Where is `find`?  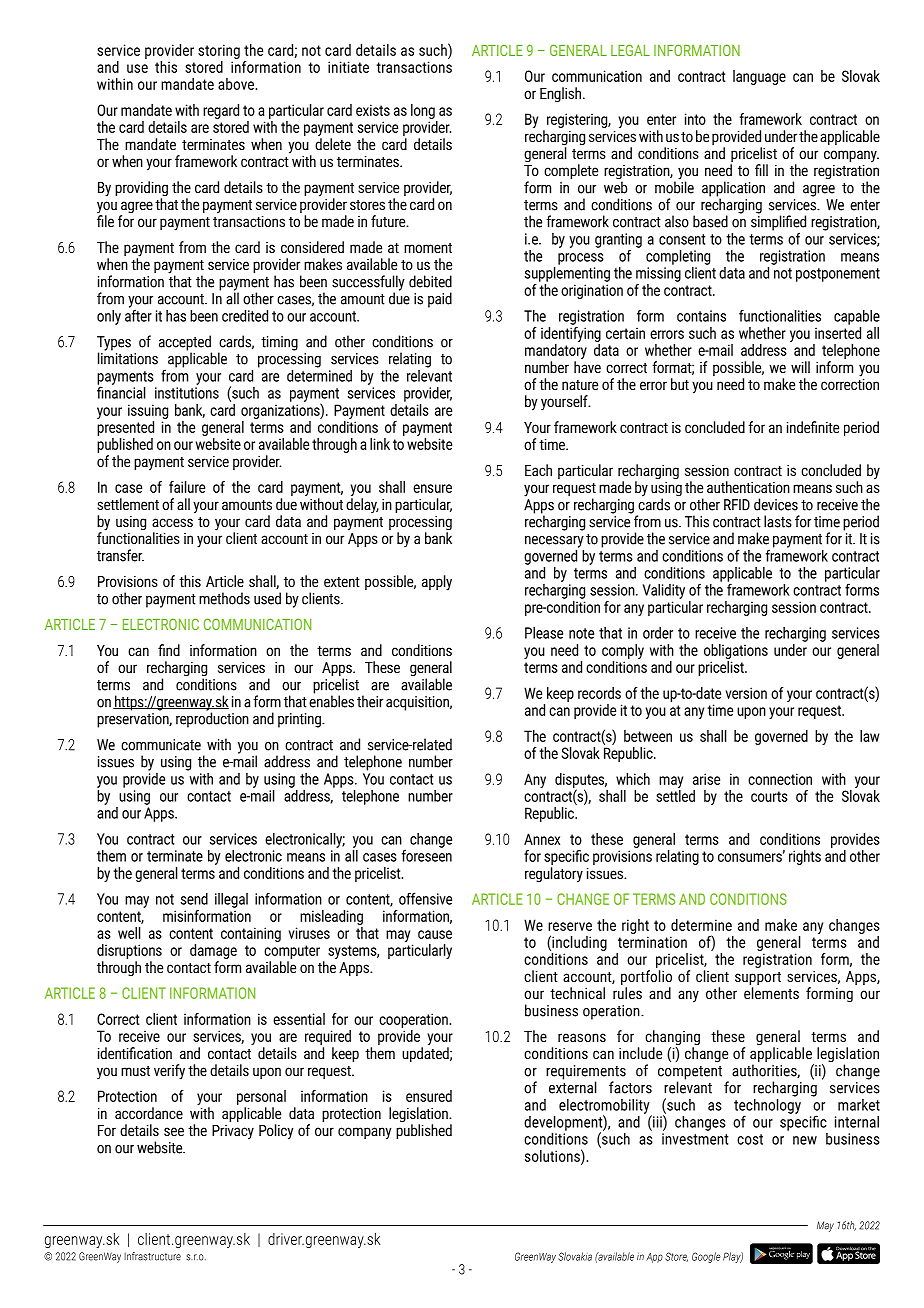
find is located at coordinates (169, 650).
